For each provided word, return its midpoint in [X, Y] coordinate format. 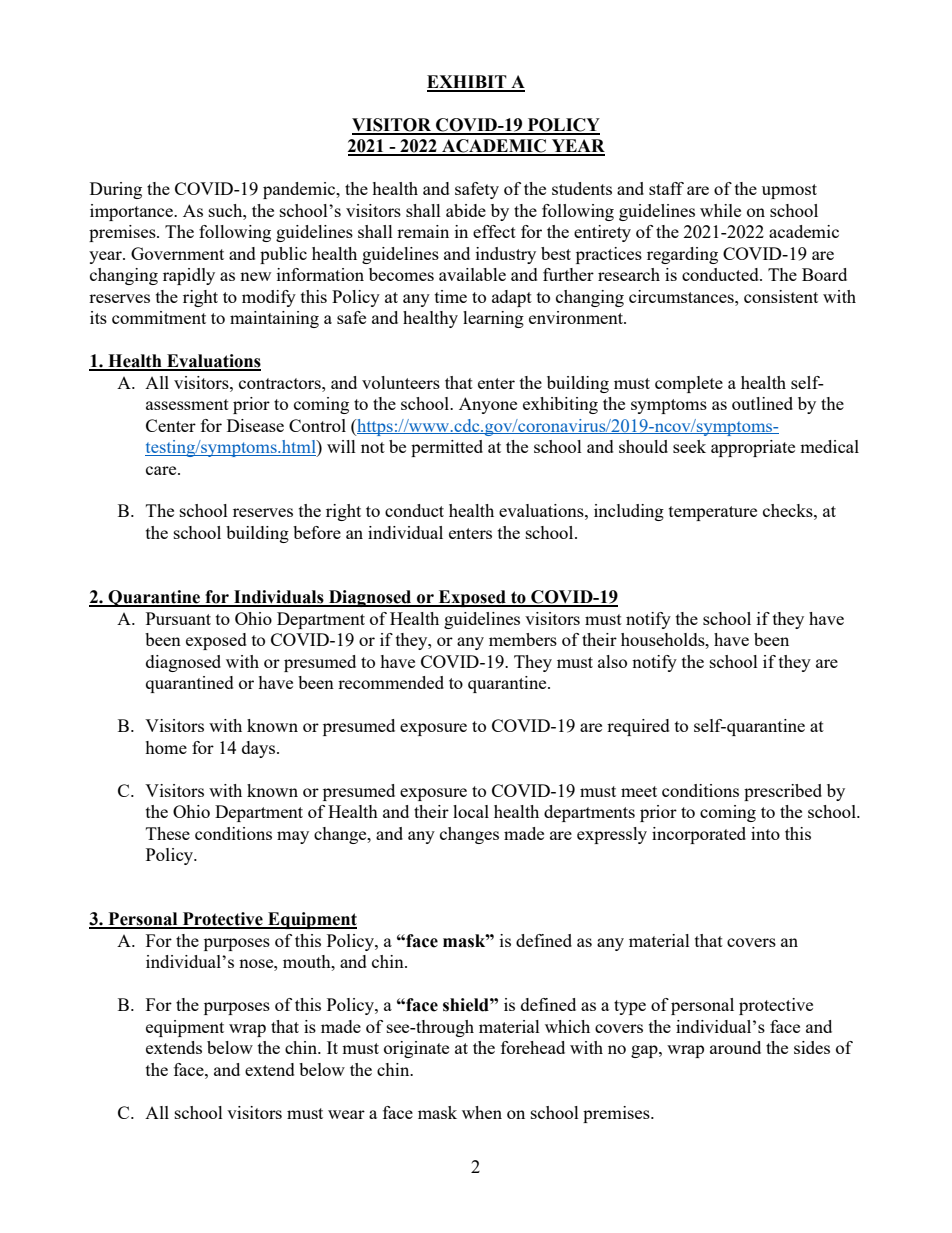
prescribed [783, 792]
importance [133, 212]
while [720, 210]
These [168, 833]
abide [466, 210]
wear [346, 1114]
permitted [447, 448]
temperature [713, 513]
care [162, 470]
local [471, 811]
